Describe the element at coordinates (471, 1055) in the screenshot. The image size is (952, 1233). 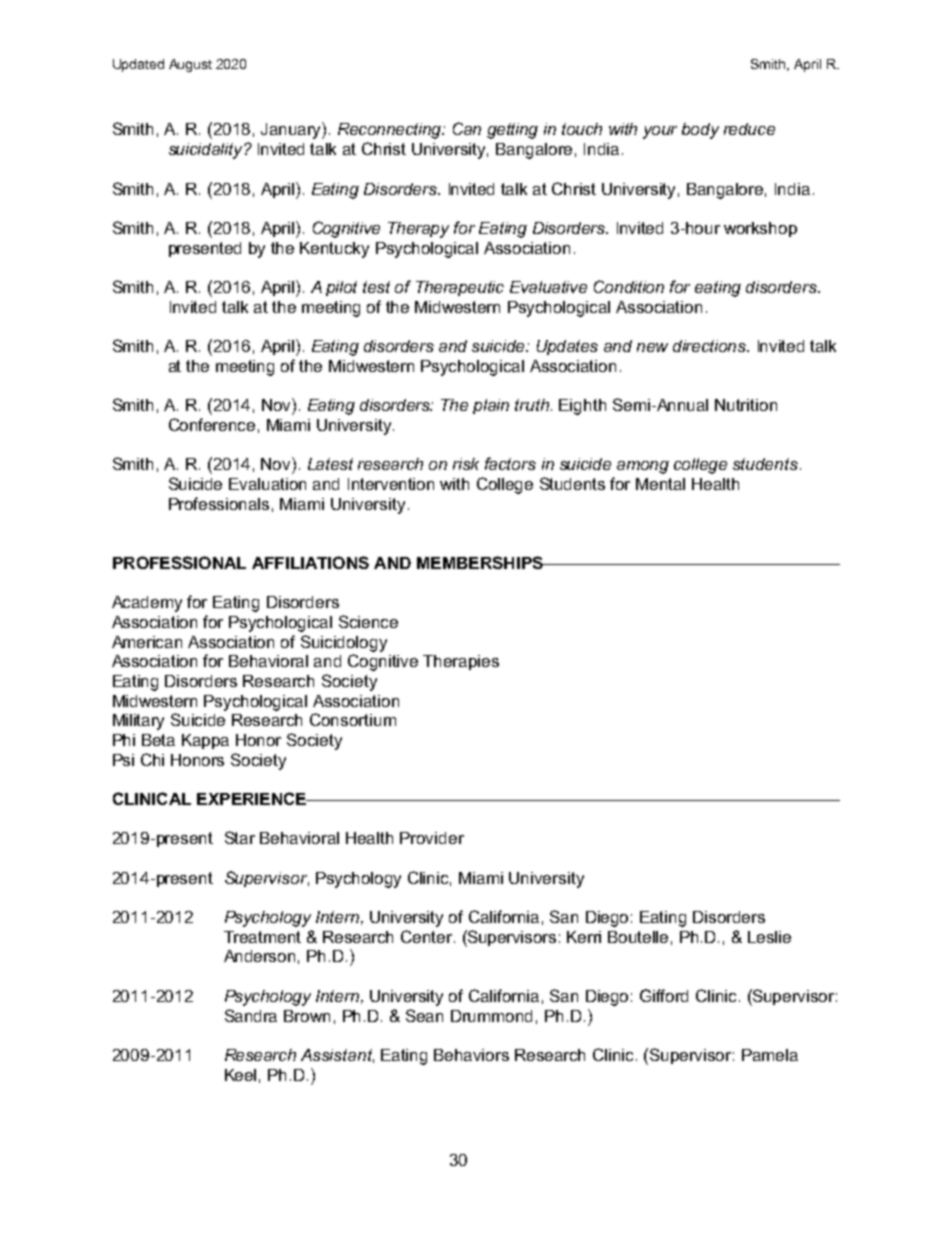
I see `Behaviors` at that location.
